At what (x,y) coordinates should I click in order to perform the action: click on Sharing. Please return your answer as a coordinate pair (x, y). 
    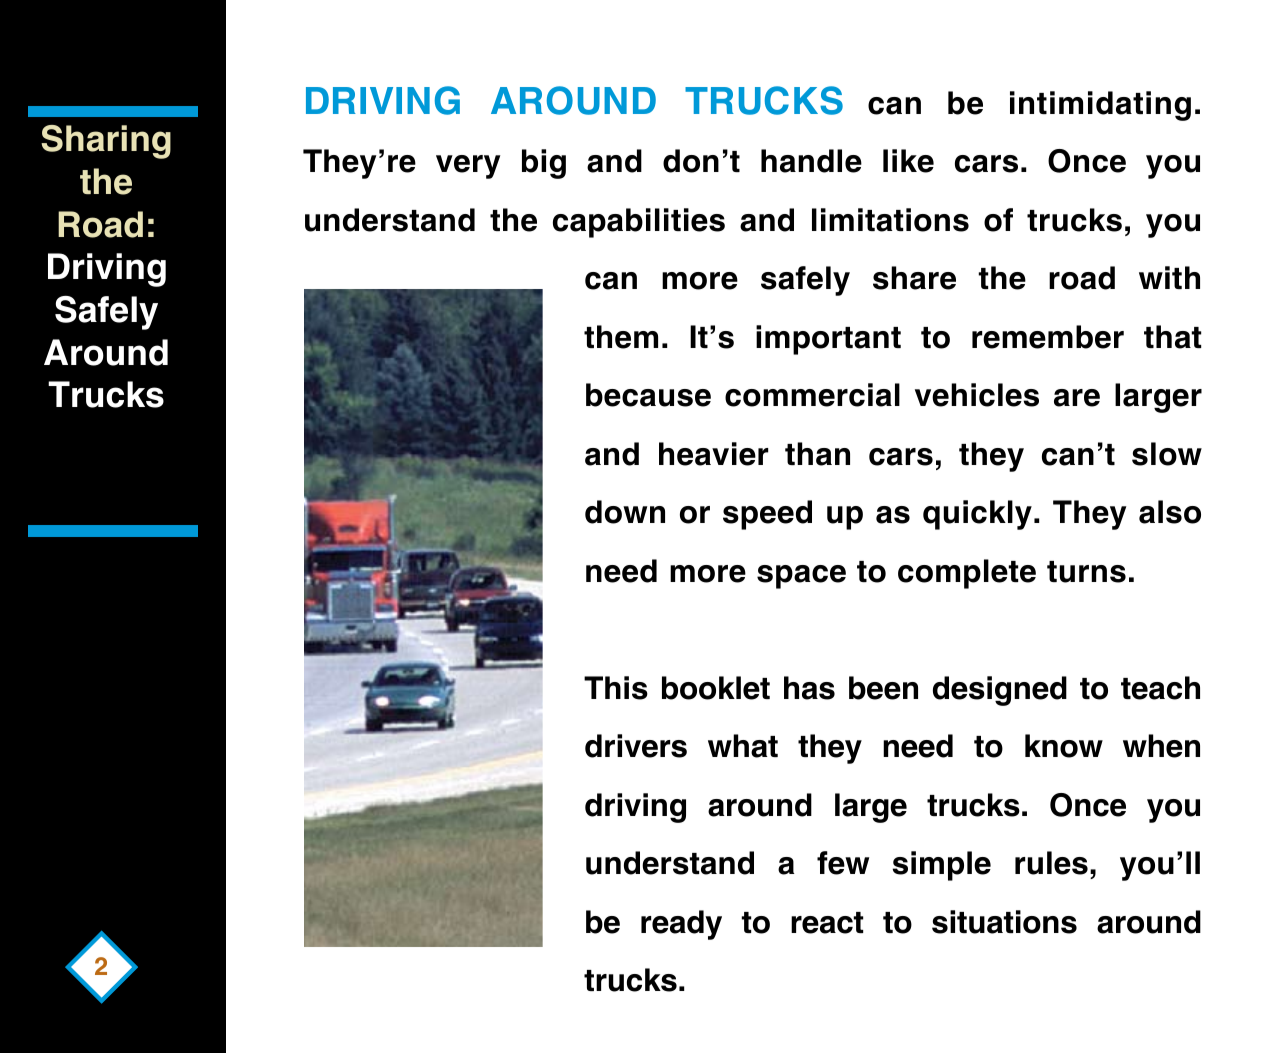
    Looking at the image, I should click on (106, 142).
